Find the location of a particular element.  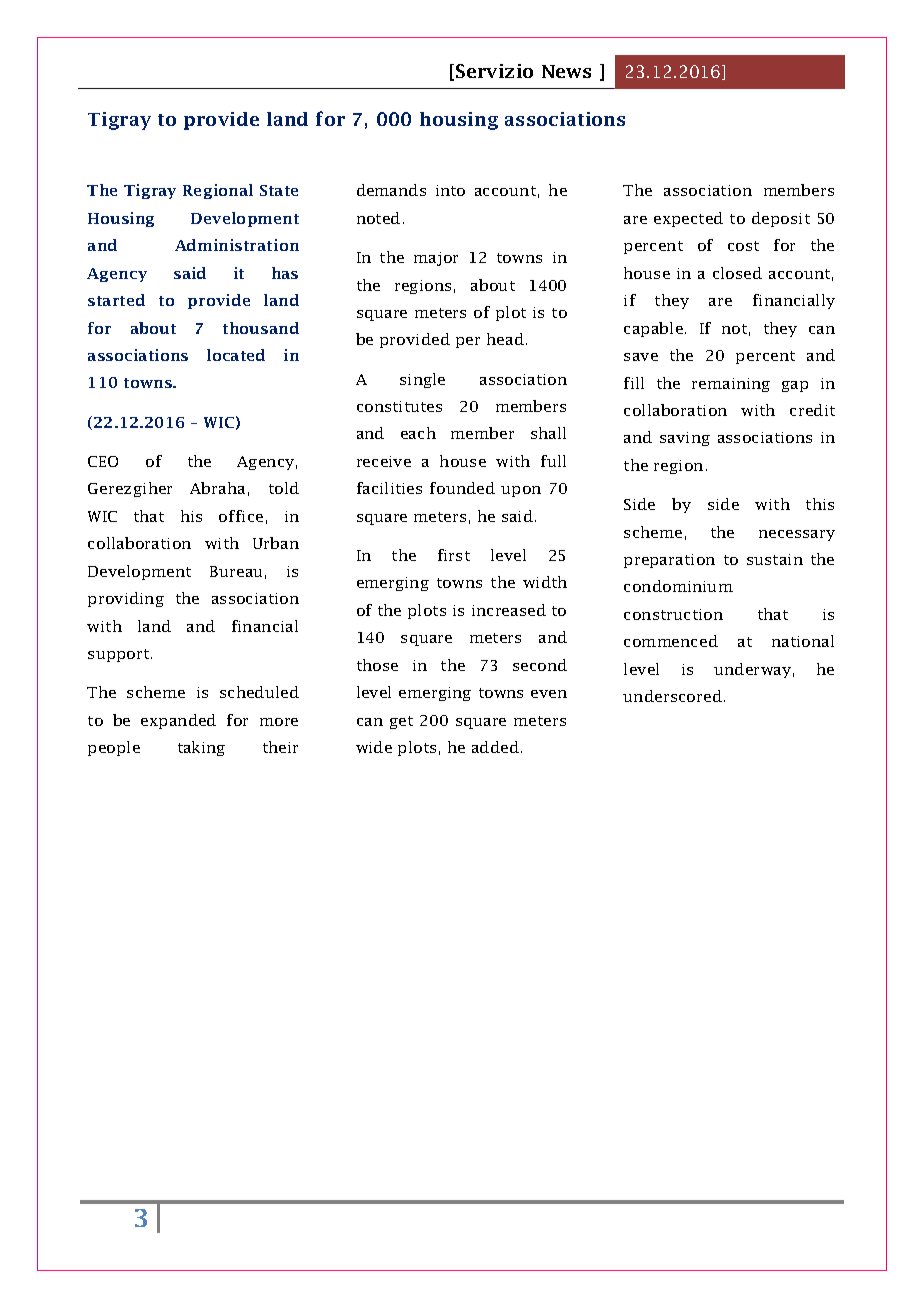

office is located at coordinates (241, 516).
